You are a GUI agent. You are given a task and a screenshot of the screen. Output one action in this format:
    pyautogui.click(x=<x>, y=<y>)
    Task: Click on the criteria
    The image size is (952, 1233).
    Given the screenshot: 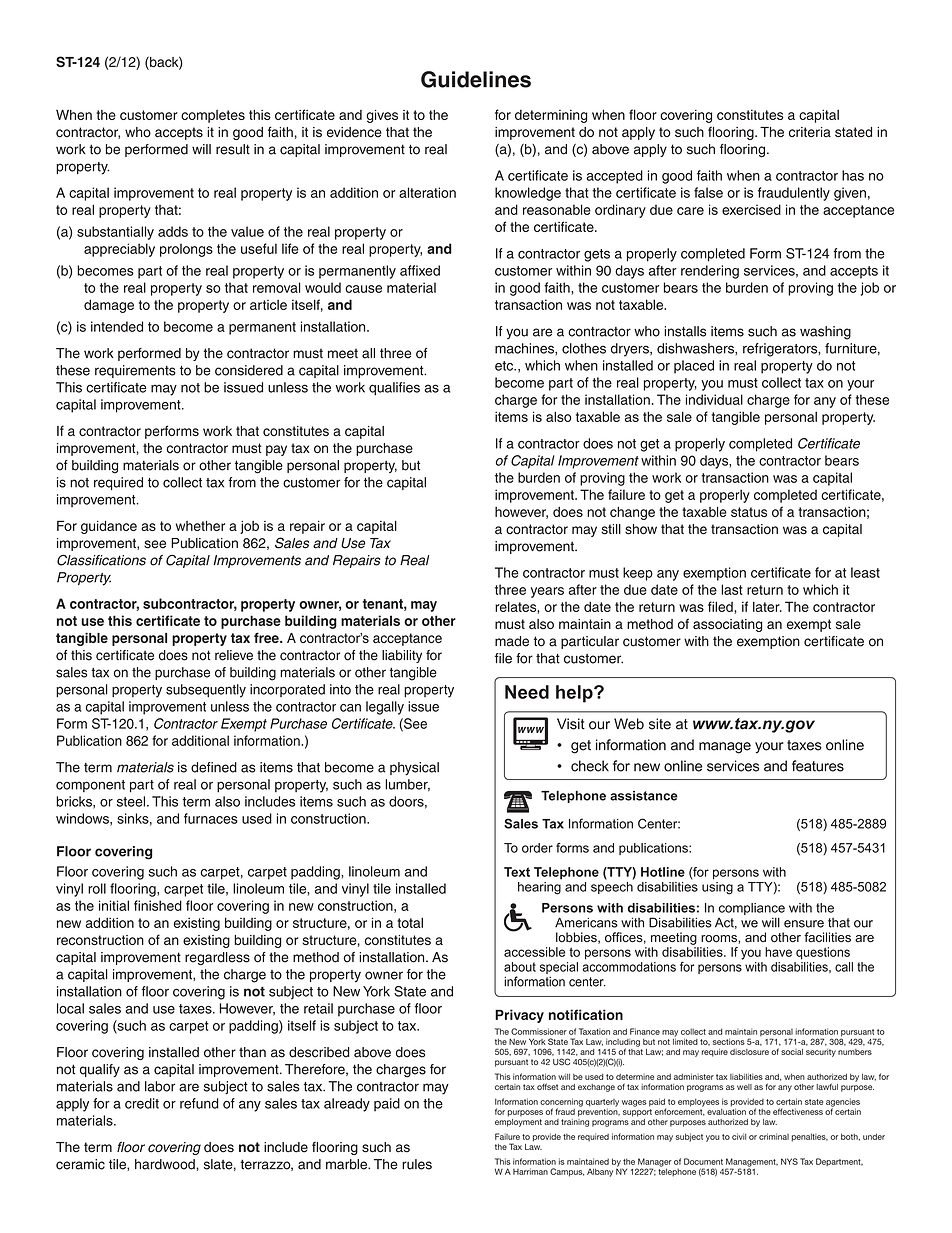 What is the action you would take?
    pyautogui.click(x=810, y=132)
